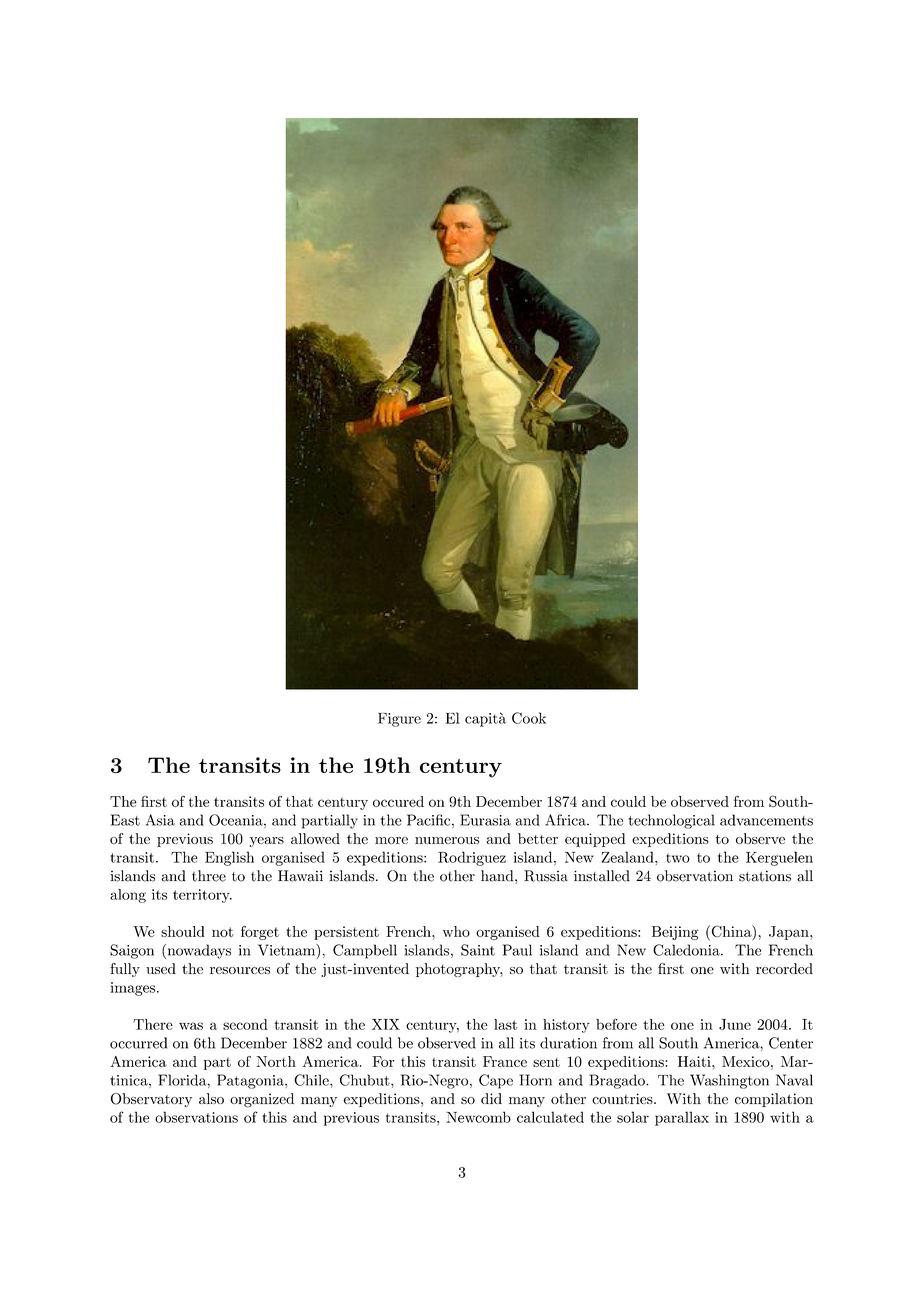  Describe the element at coordinates (784, 968) in the screenshot. I see `recorded` at that location.
